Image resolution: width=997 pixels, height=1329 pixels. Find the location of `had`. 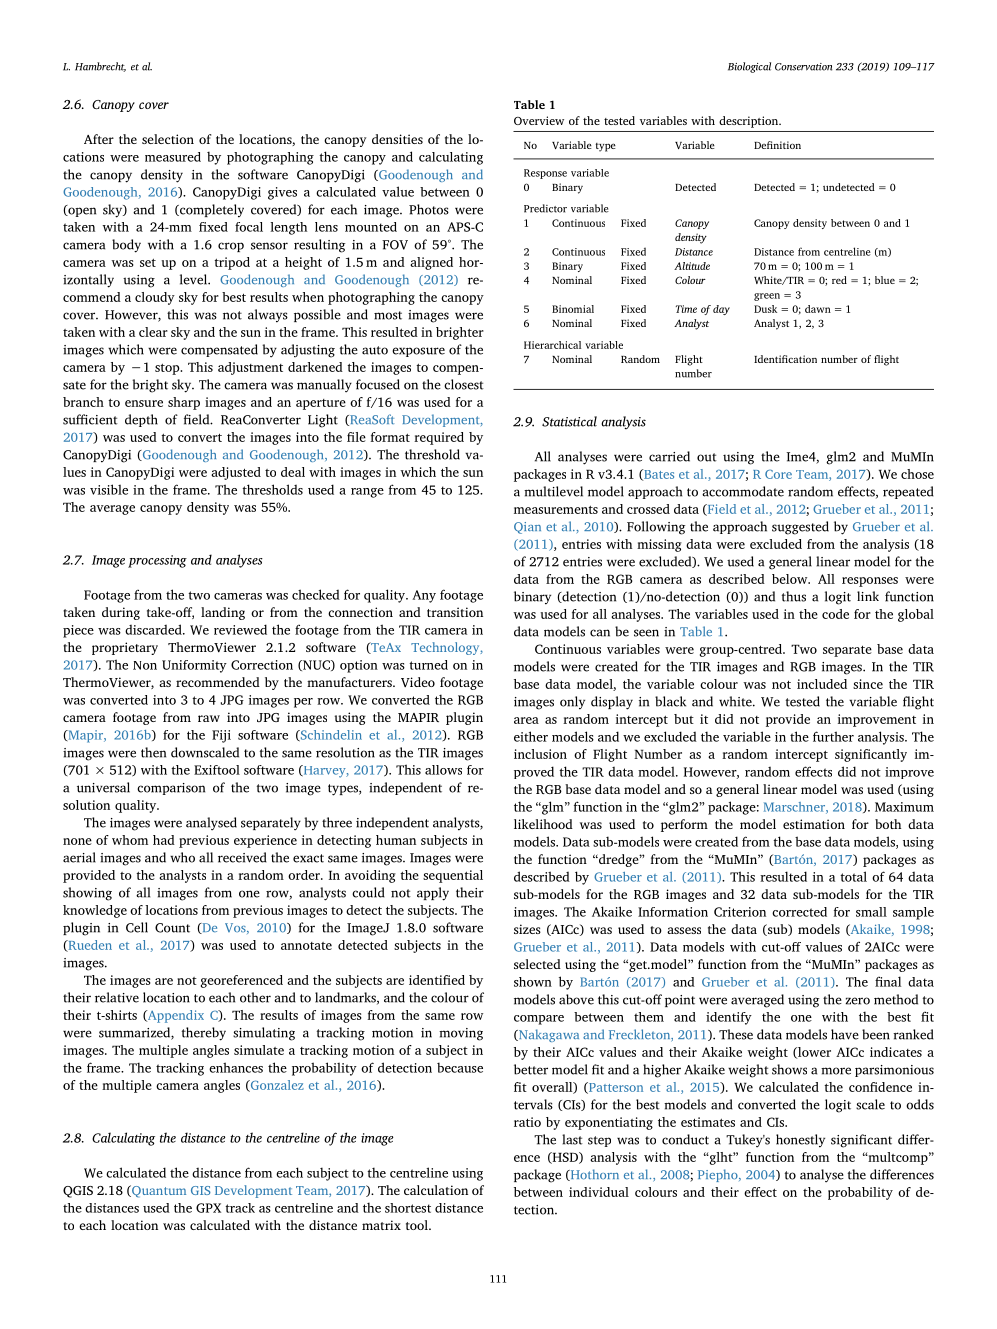

had is located at coordinates (164, 840).
